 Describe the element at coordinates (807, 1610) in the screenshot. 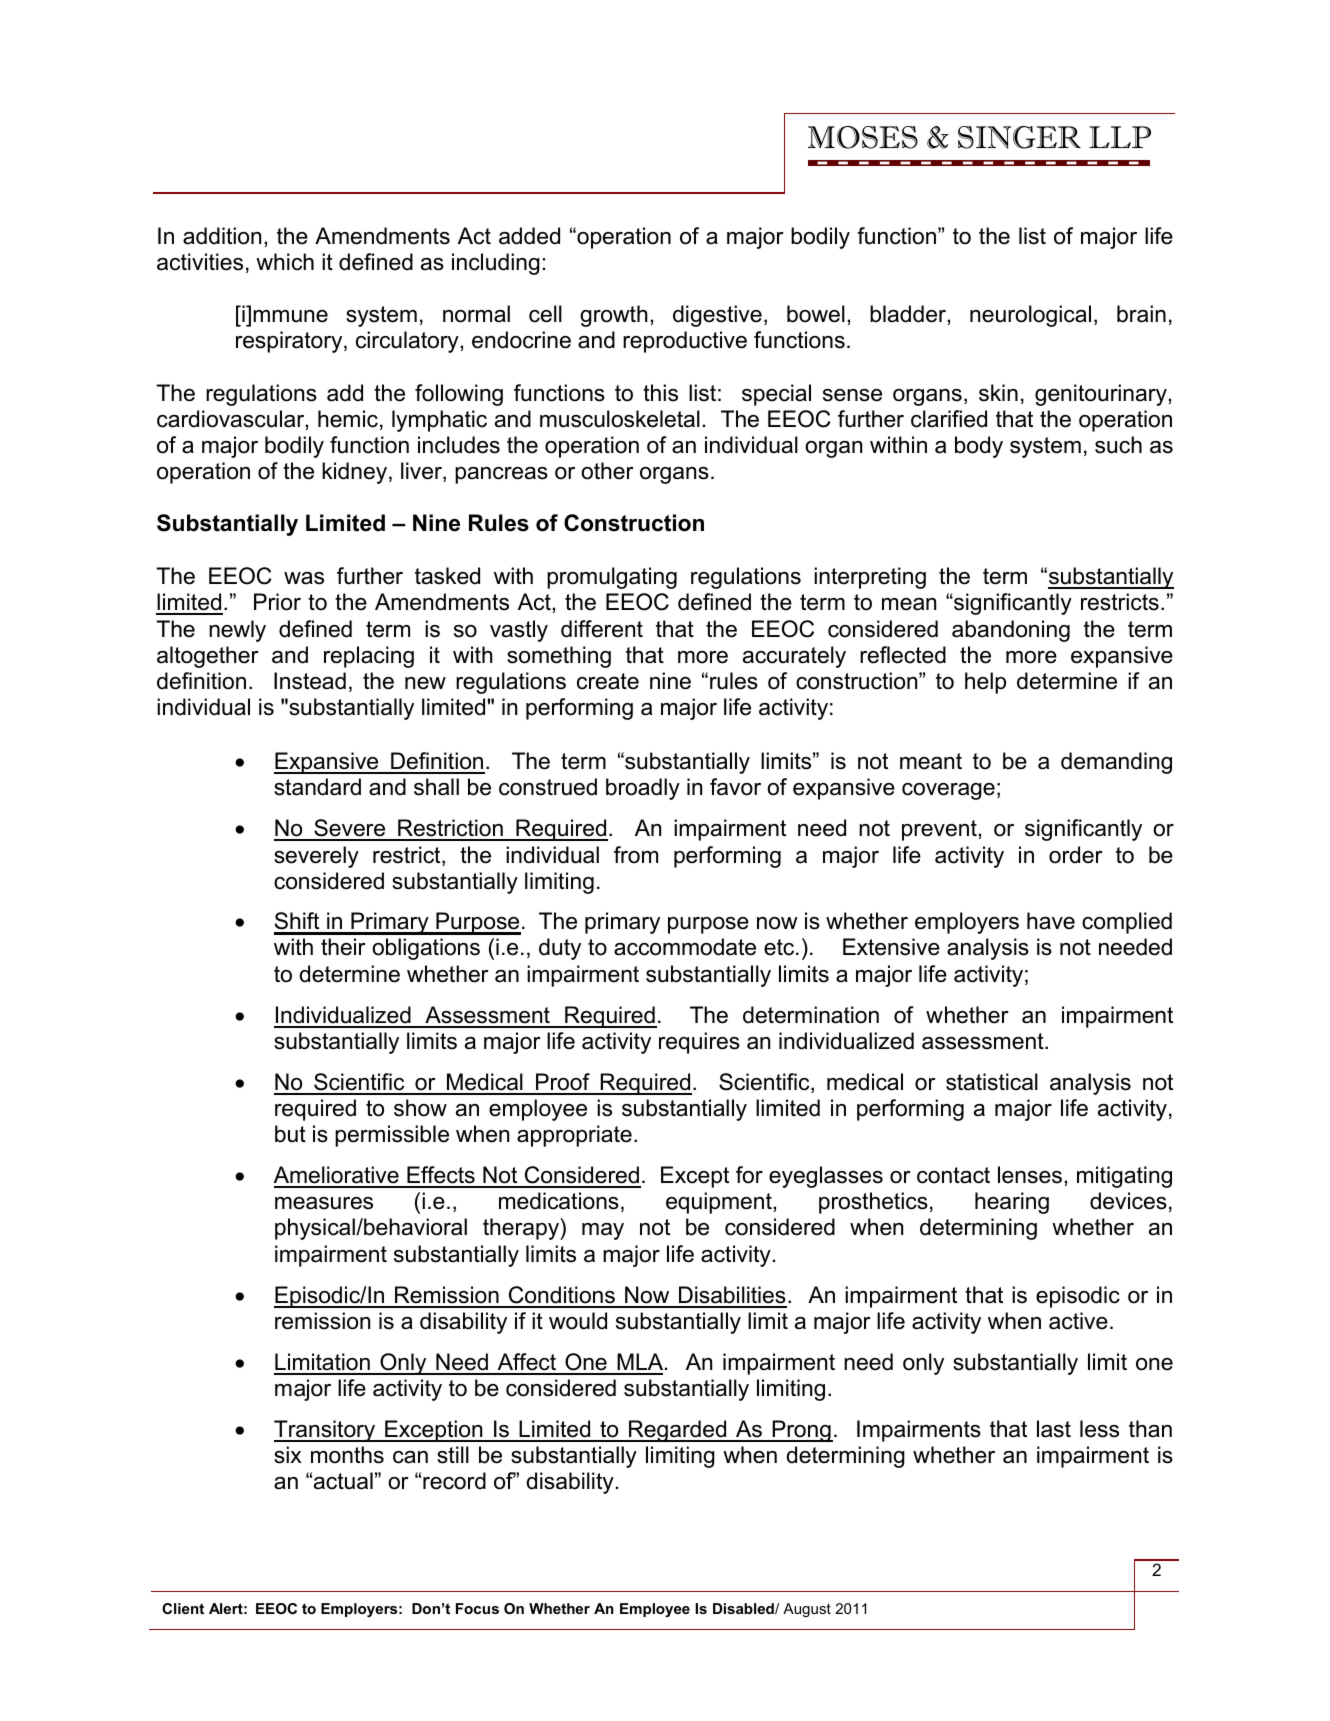

I see `August` at that location.
